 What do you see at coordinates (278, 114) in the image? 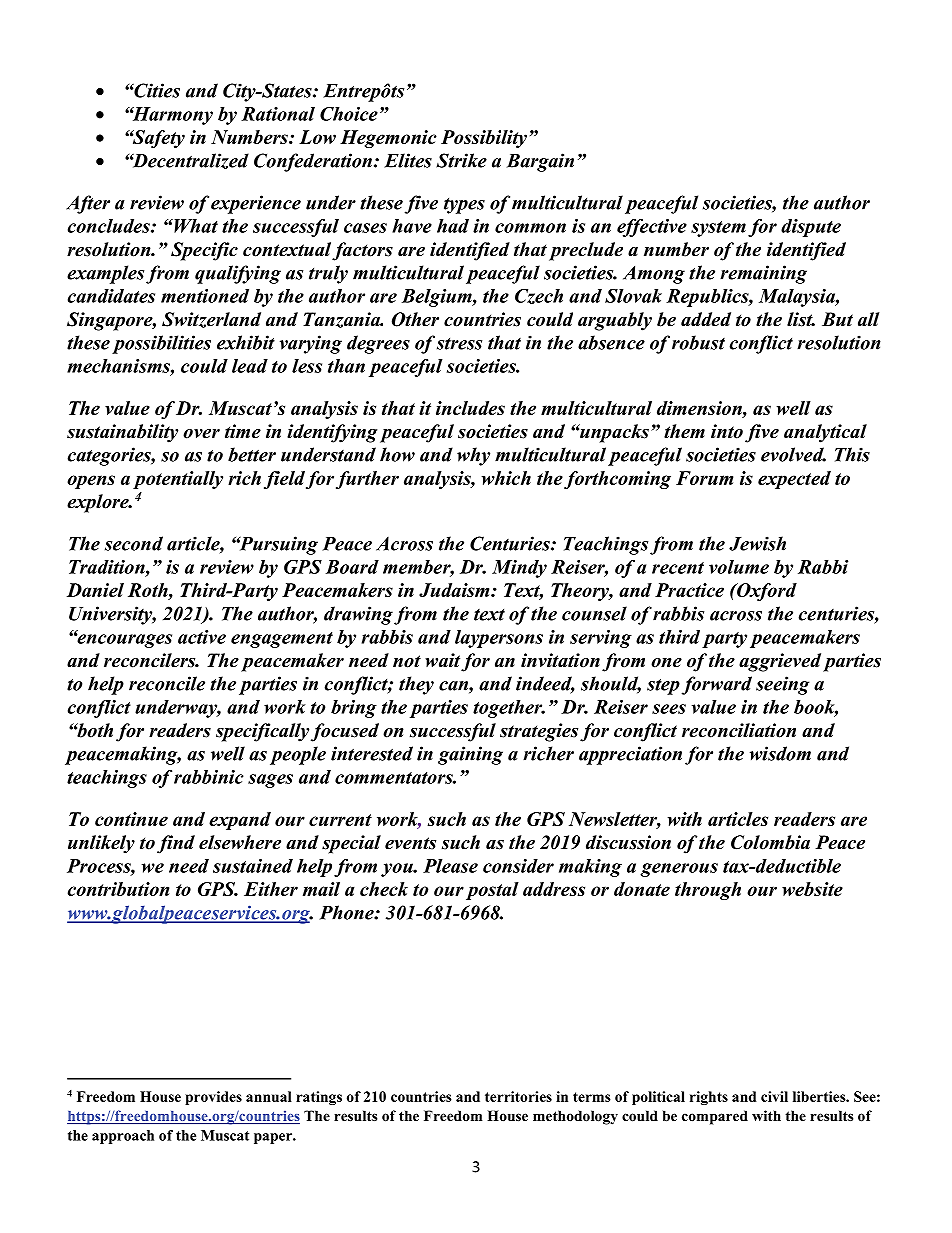
I see `Rational` at bounding box center [278, 114].
